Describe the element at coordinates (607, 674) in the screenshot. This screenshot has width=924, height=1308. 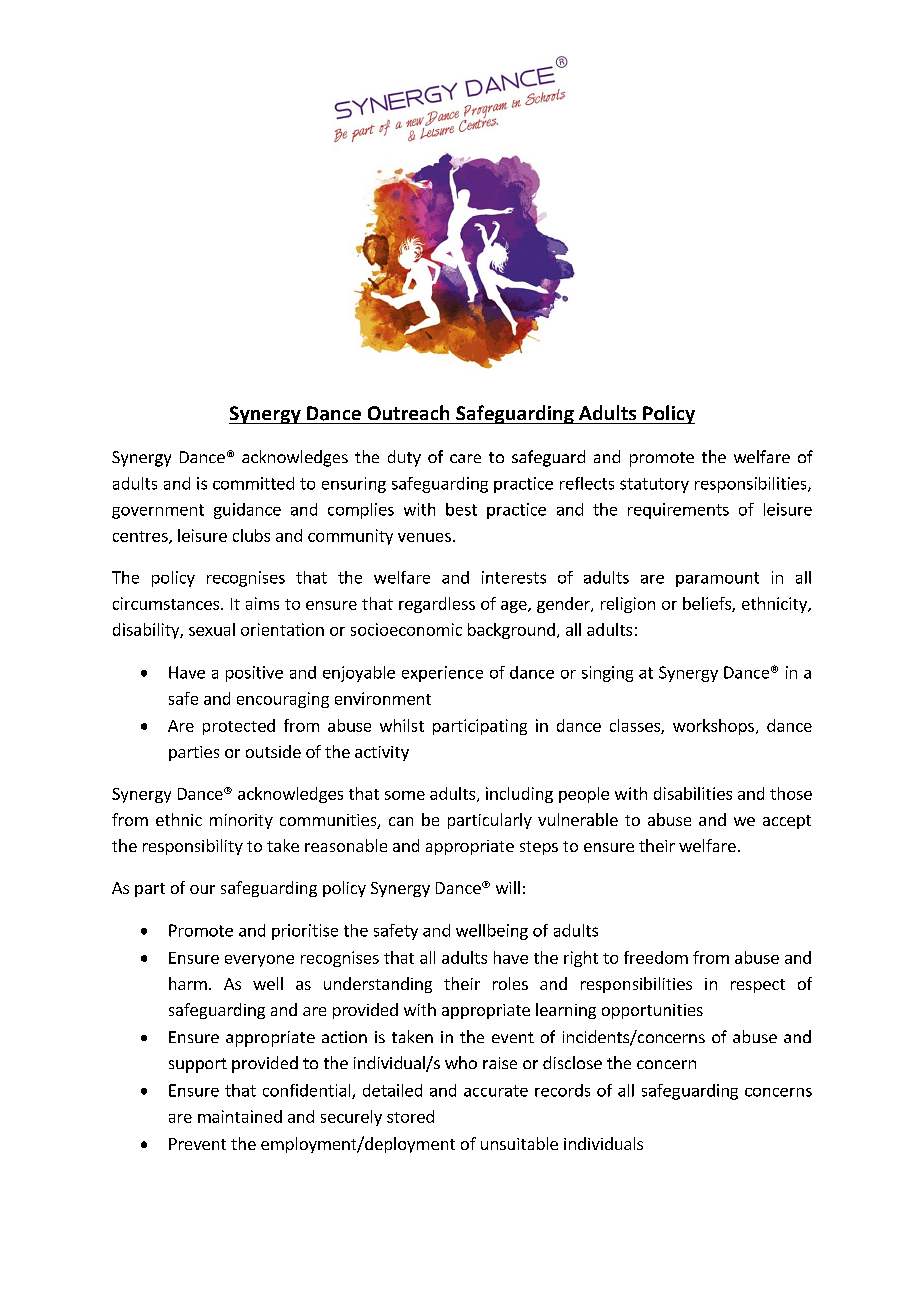
I see `singing` at that location.
